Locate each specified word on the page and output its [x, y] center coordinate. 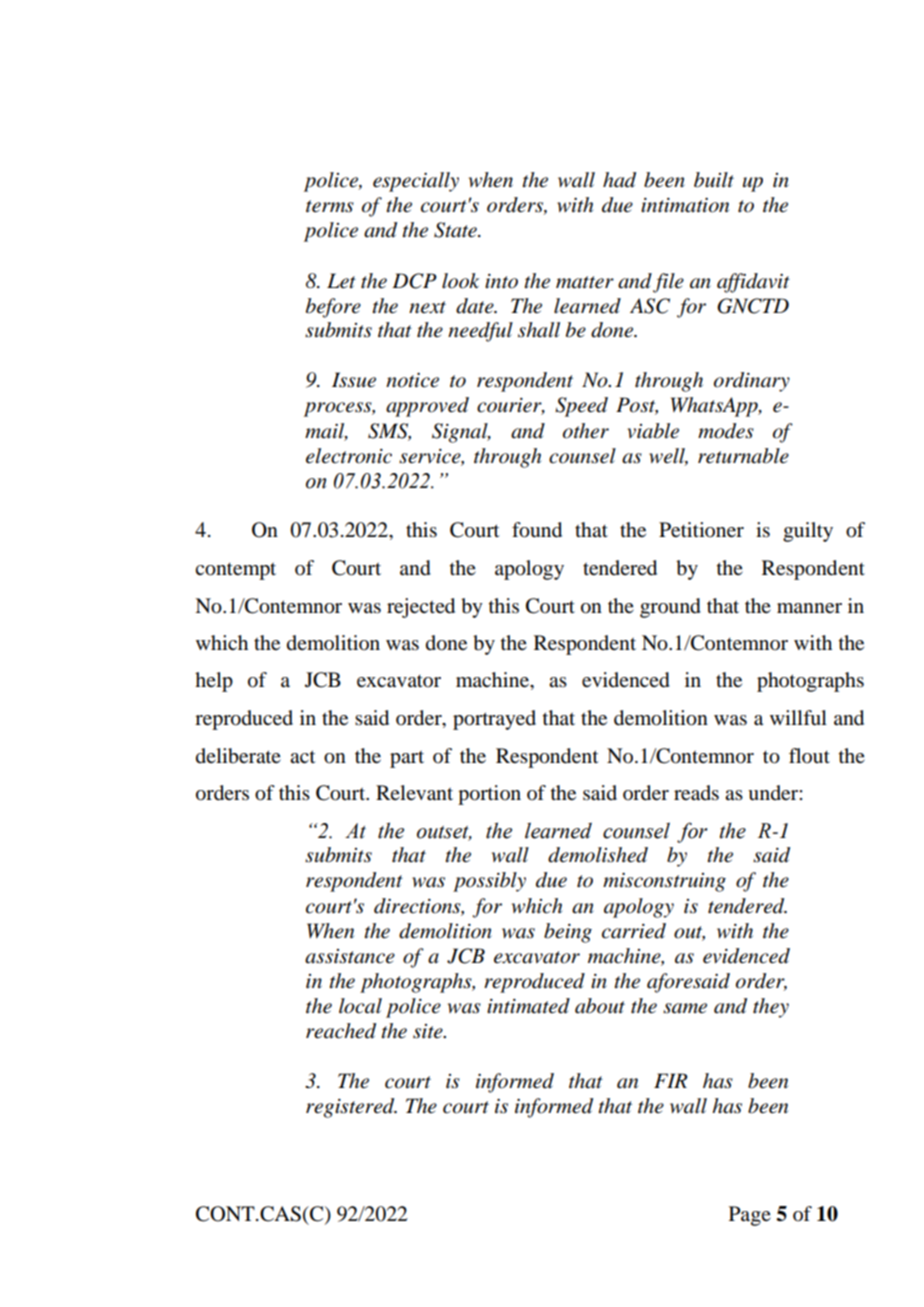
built [714, 179]
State [456, 230]
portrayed [494, 720]
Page [750, 1216]
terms [330, 206]
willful [798, 718]
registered [351, 1108]
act [302, 756]
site [429, 1031]
